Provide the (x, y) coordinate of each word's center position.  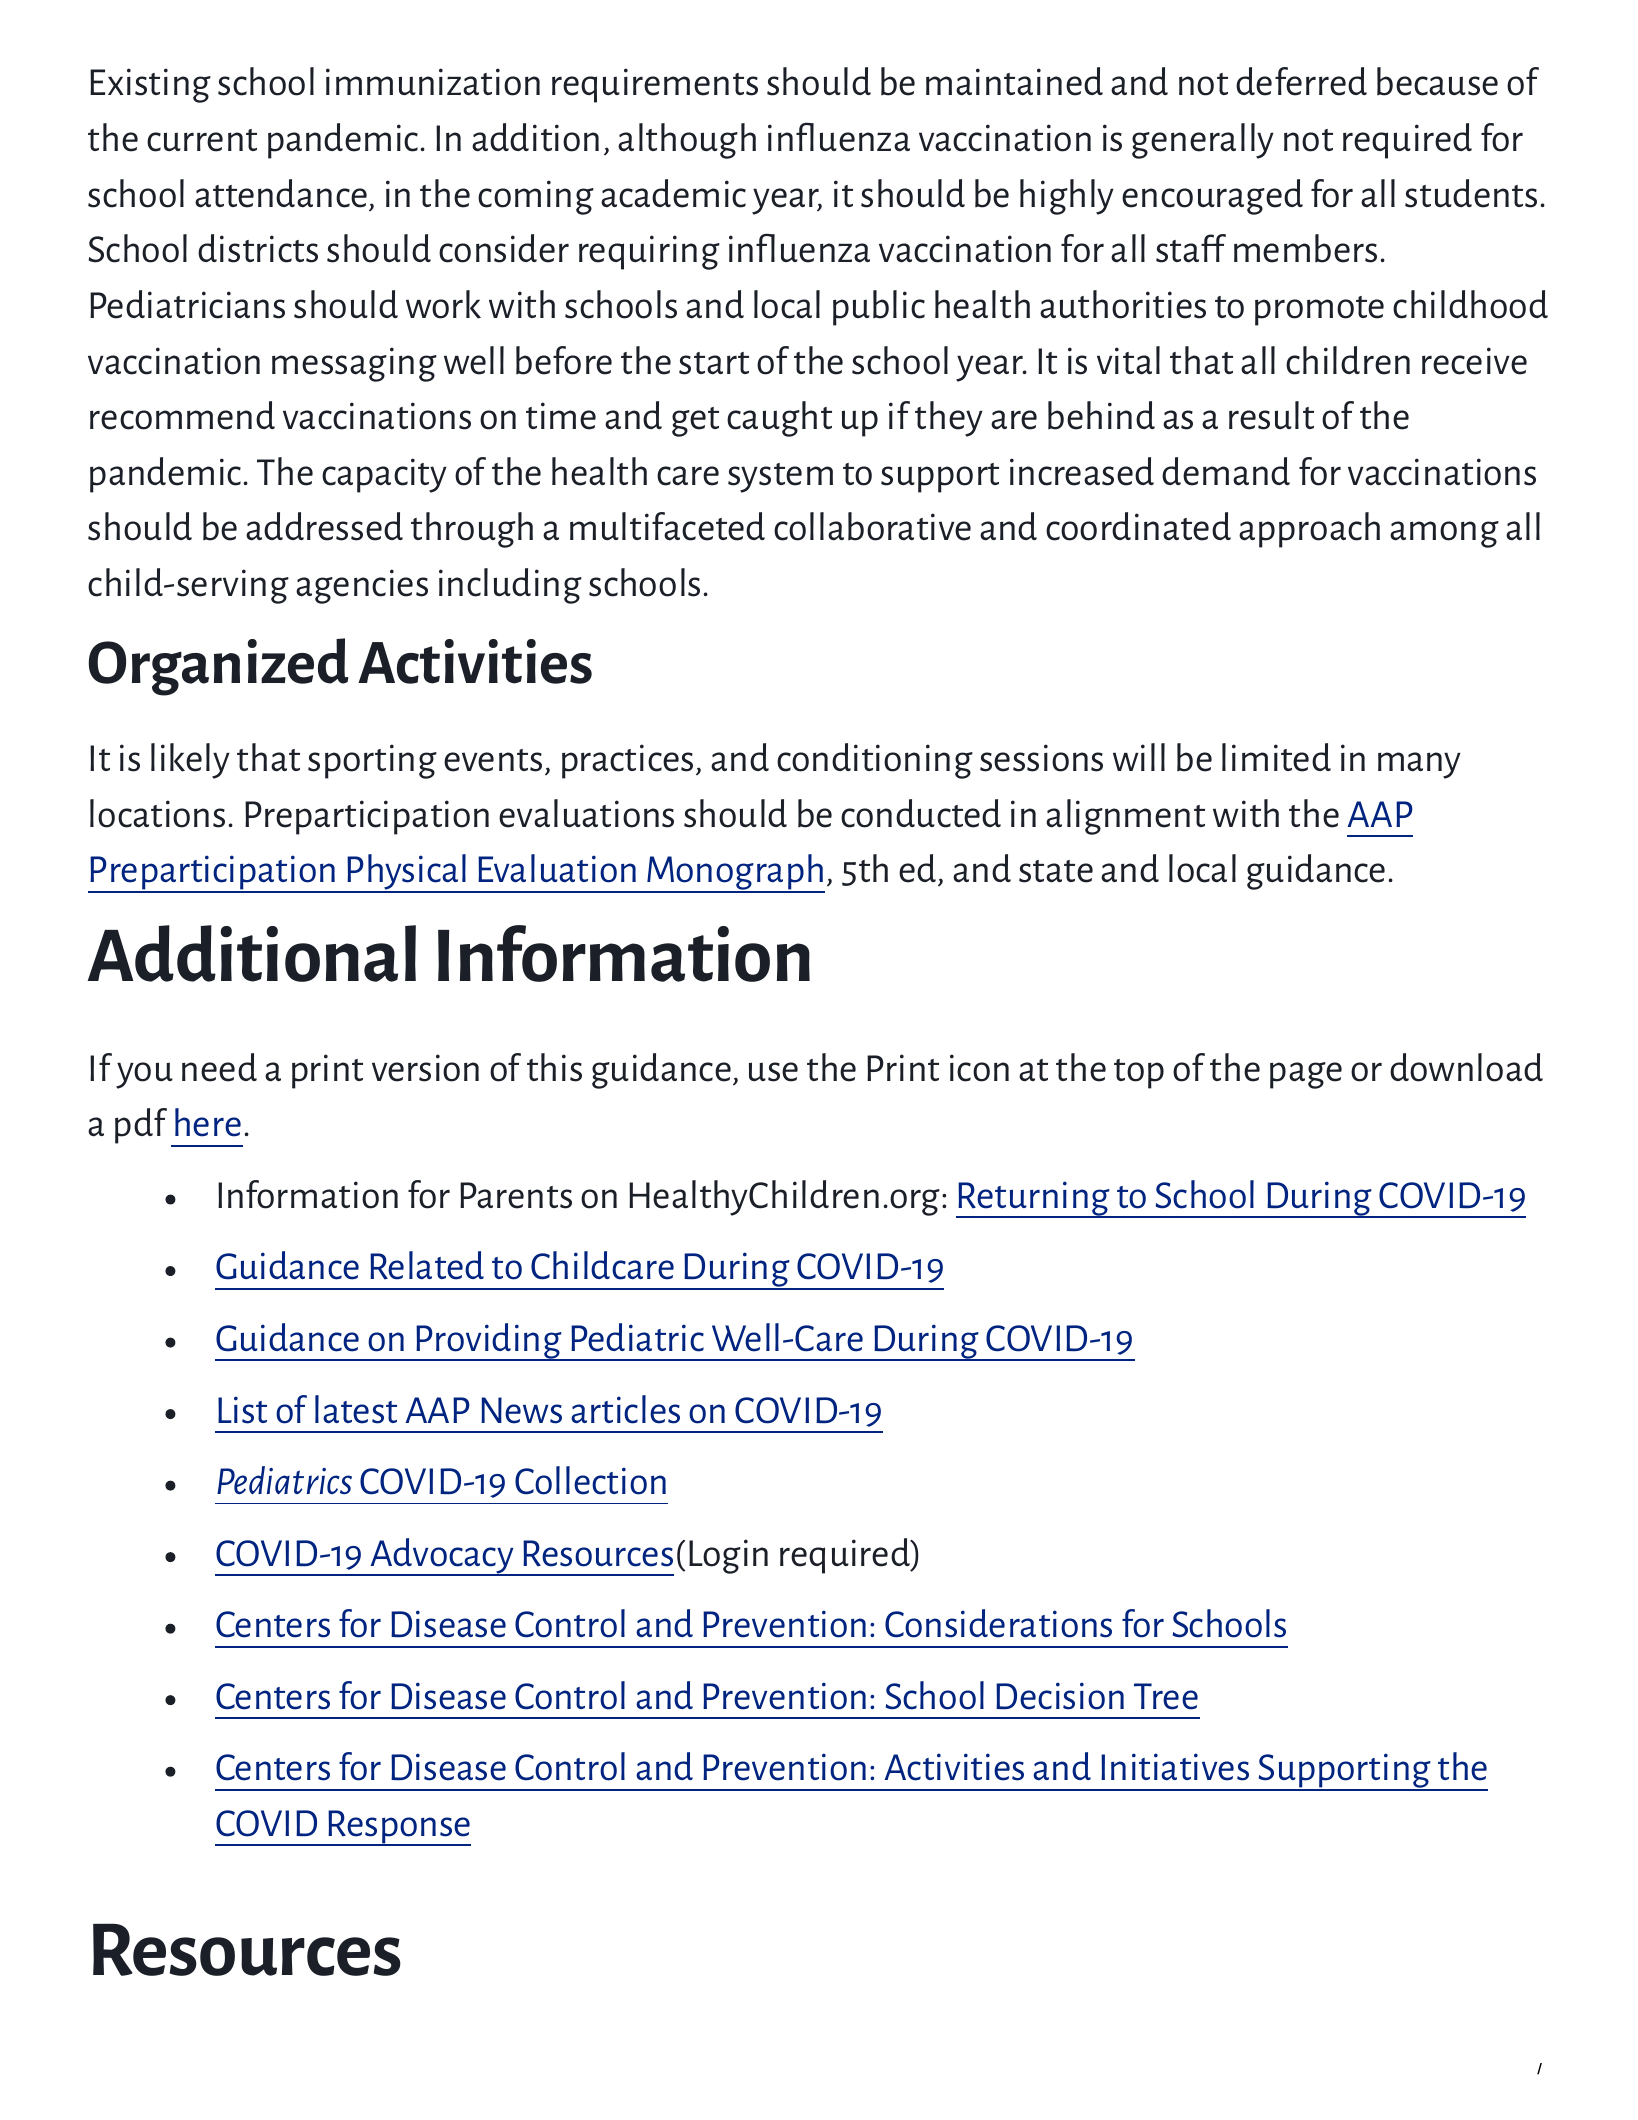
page (1306, 1075)
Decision (1060, 1696)
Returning (1035, 1199)
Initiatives (1175, 1767)
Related (427, 1265)
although (687, 141)
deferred (1301, 81)
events (493, 760)
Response (399, 1828)
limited (1276, 757)
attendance (281, 193)
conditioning (875, 761)
